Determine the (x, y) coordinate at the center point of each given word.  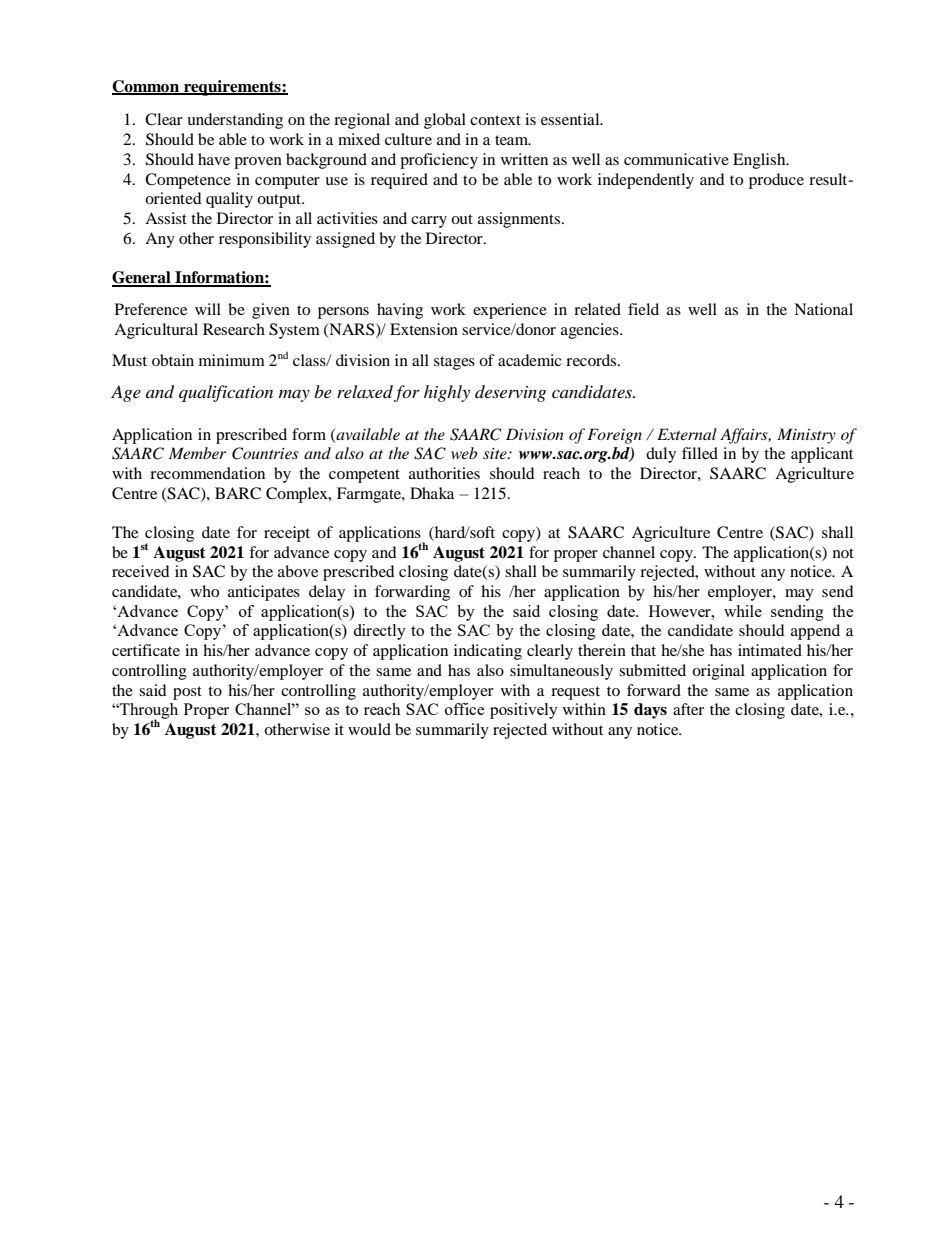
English (760, 161)
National (823, 309)
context (495, 120)
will (208, 309)
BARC (238, 493)
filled (700, 453)
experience (510, 311)
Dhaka (432, 493)
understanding (235, 121)
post (187, 693)
